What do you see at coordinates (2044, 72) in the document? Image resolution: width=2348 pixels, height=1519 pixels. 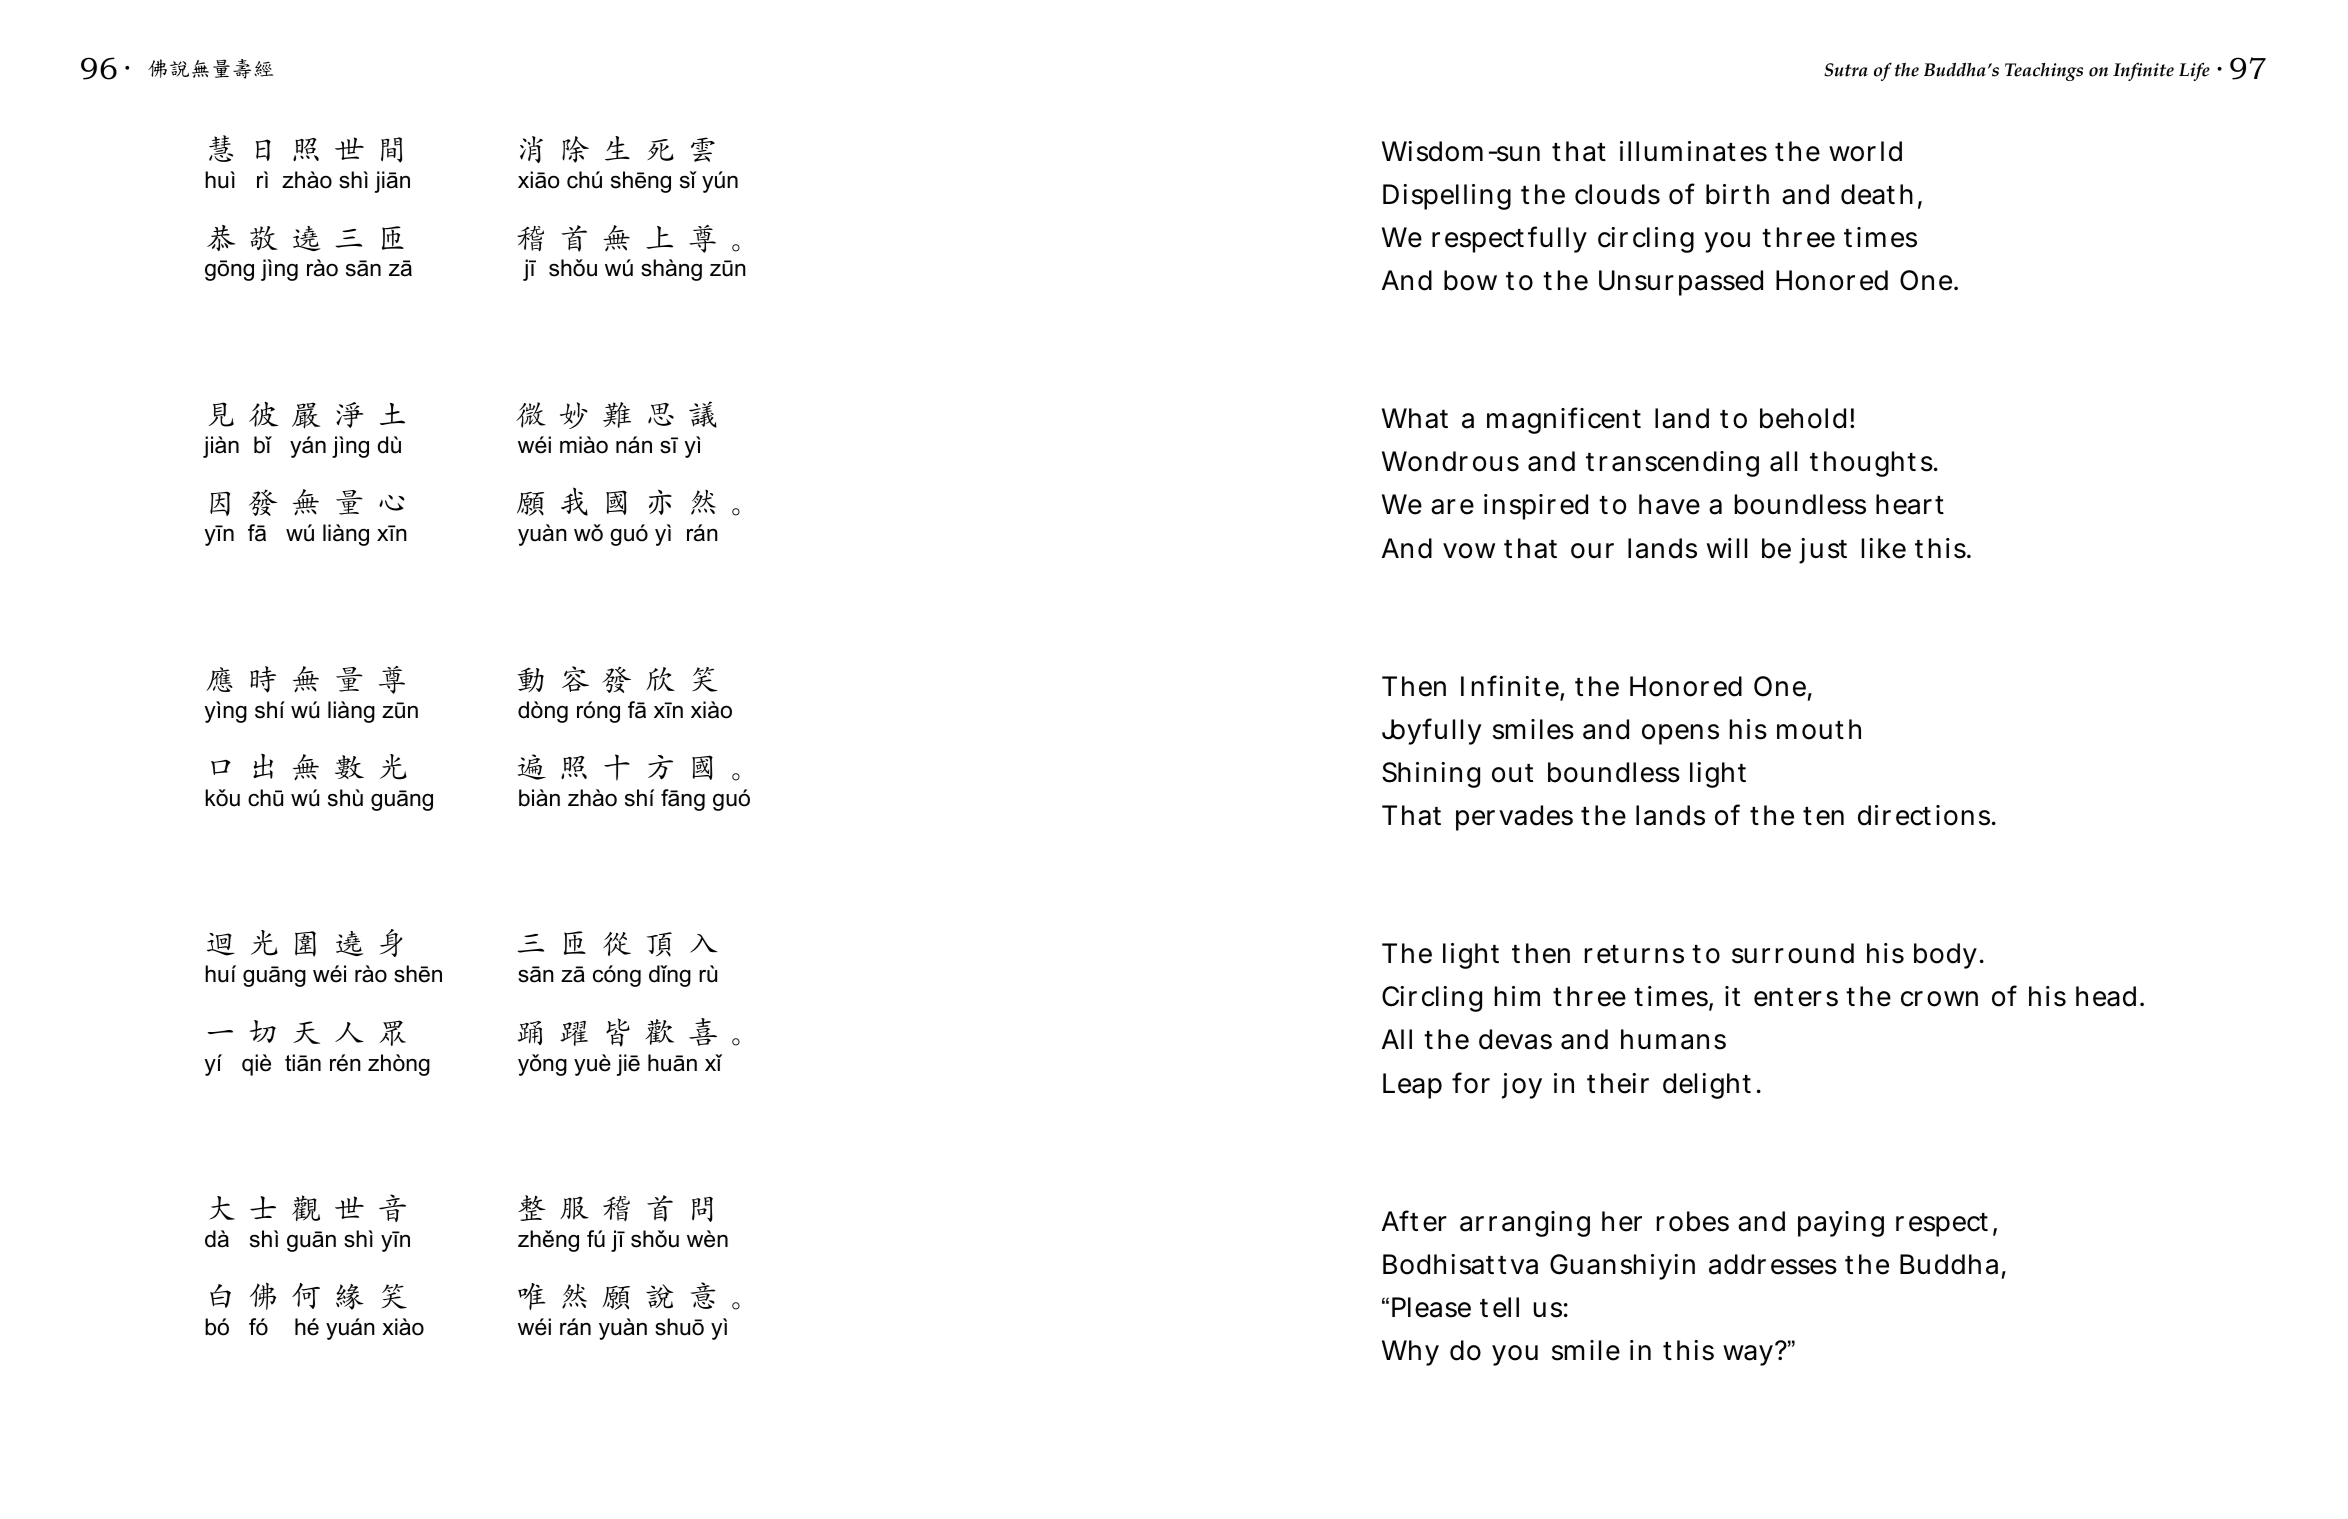 I see `Teachings` at bounding box center [2044, 72].
